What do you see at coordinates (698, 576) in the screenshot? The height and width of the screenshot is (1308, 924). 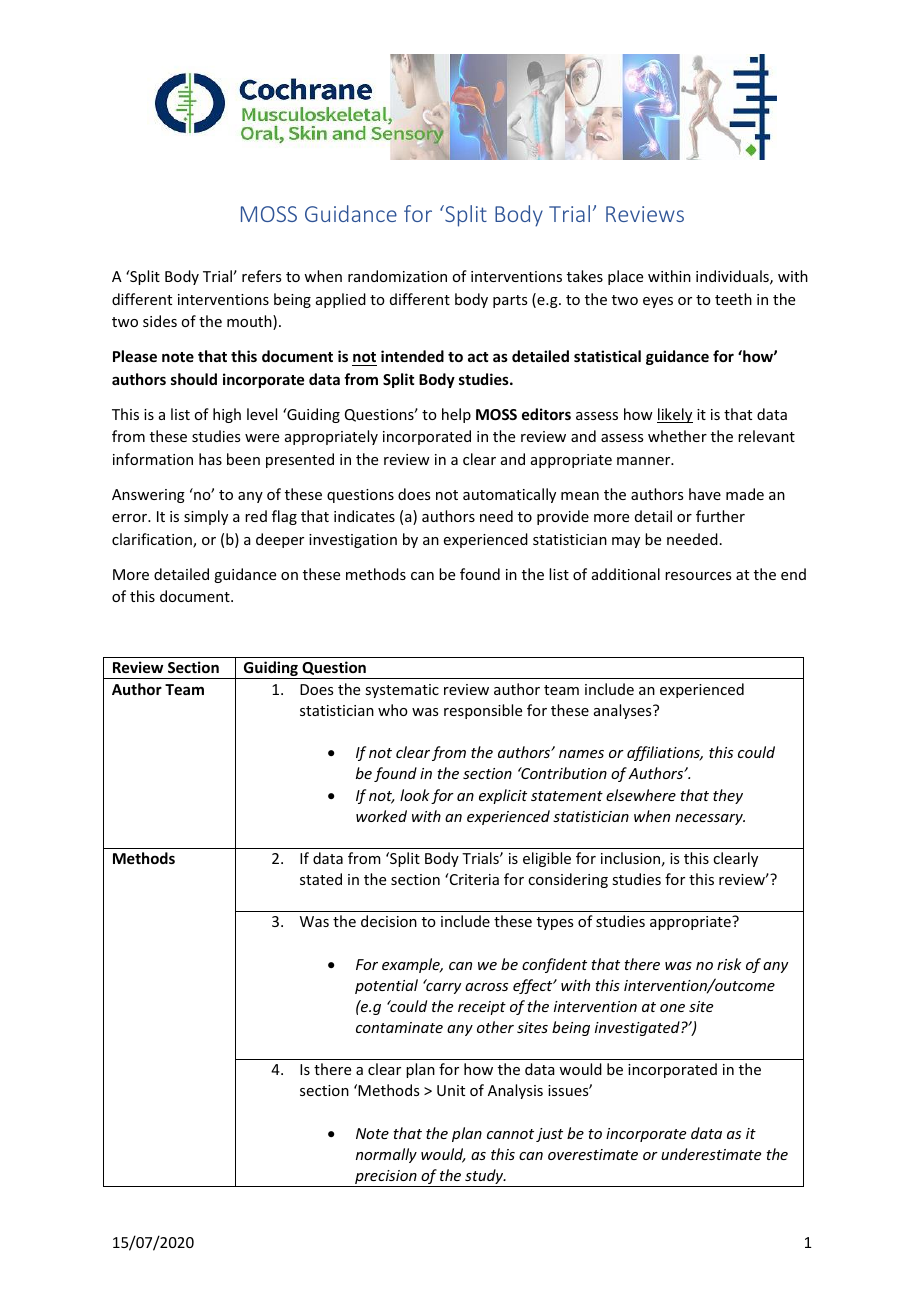 I see `resources` at bounding box center [698, 576].
